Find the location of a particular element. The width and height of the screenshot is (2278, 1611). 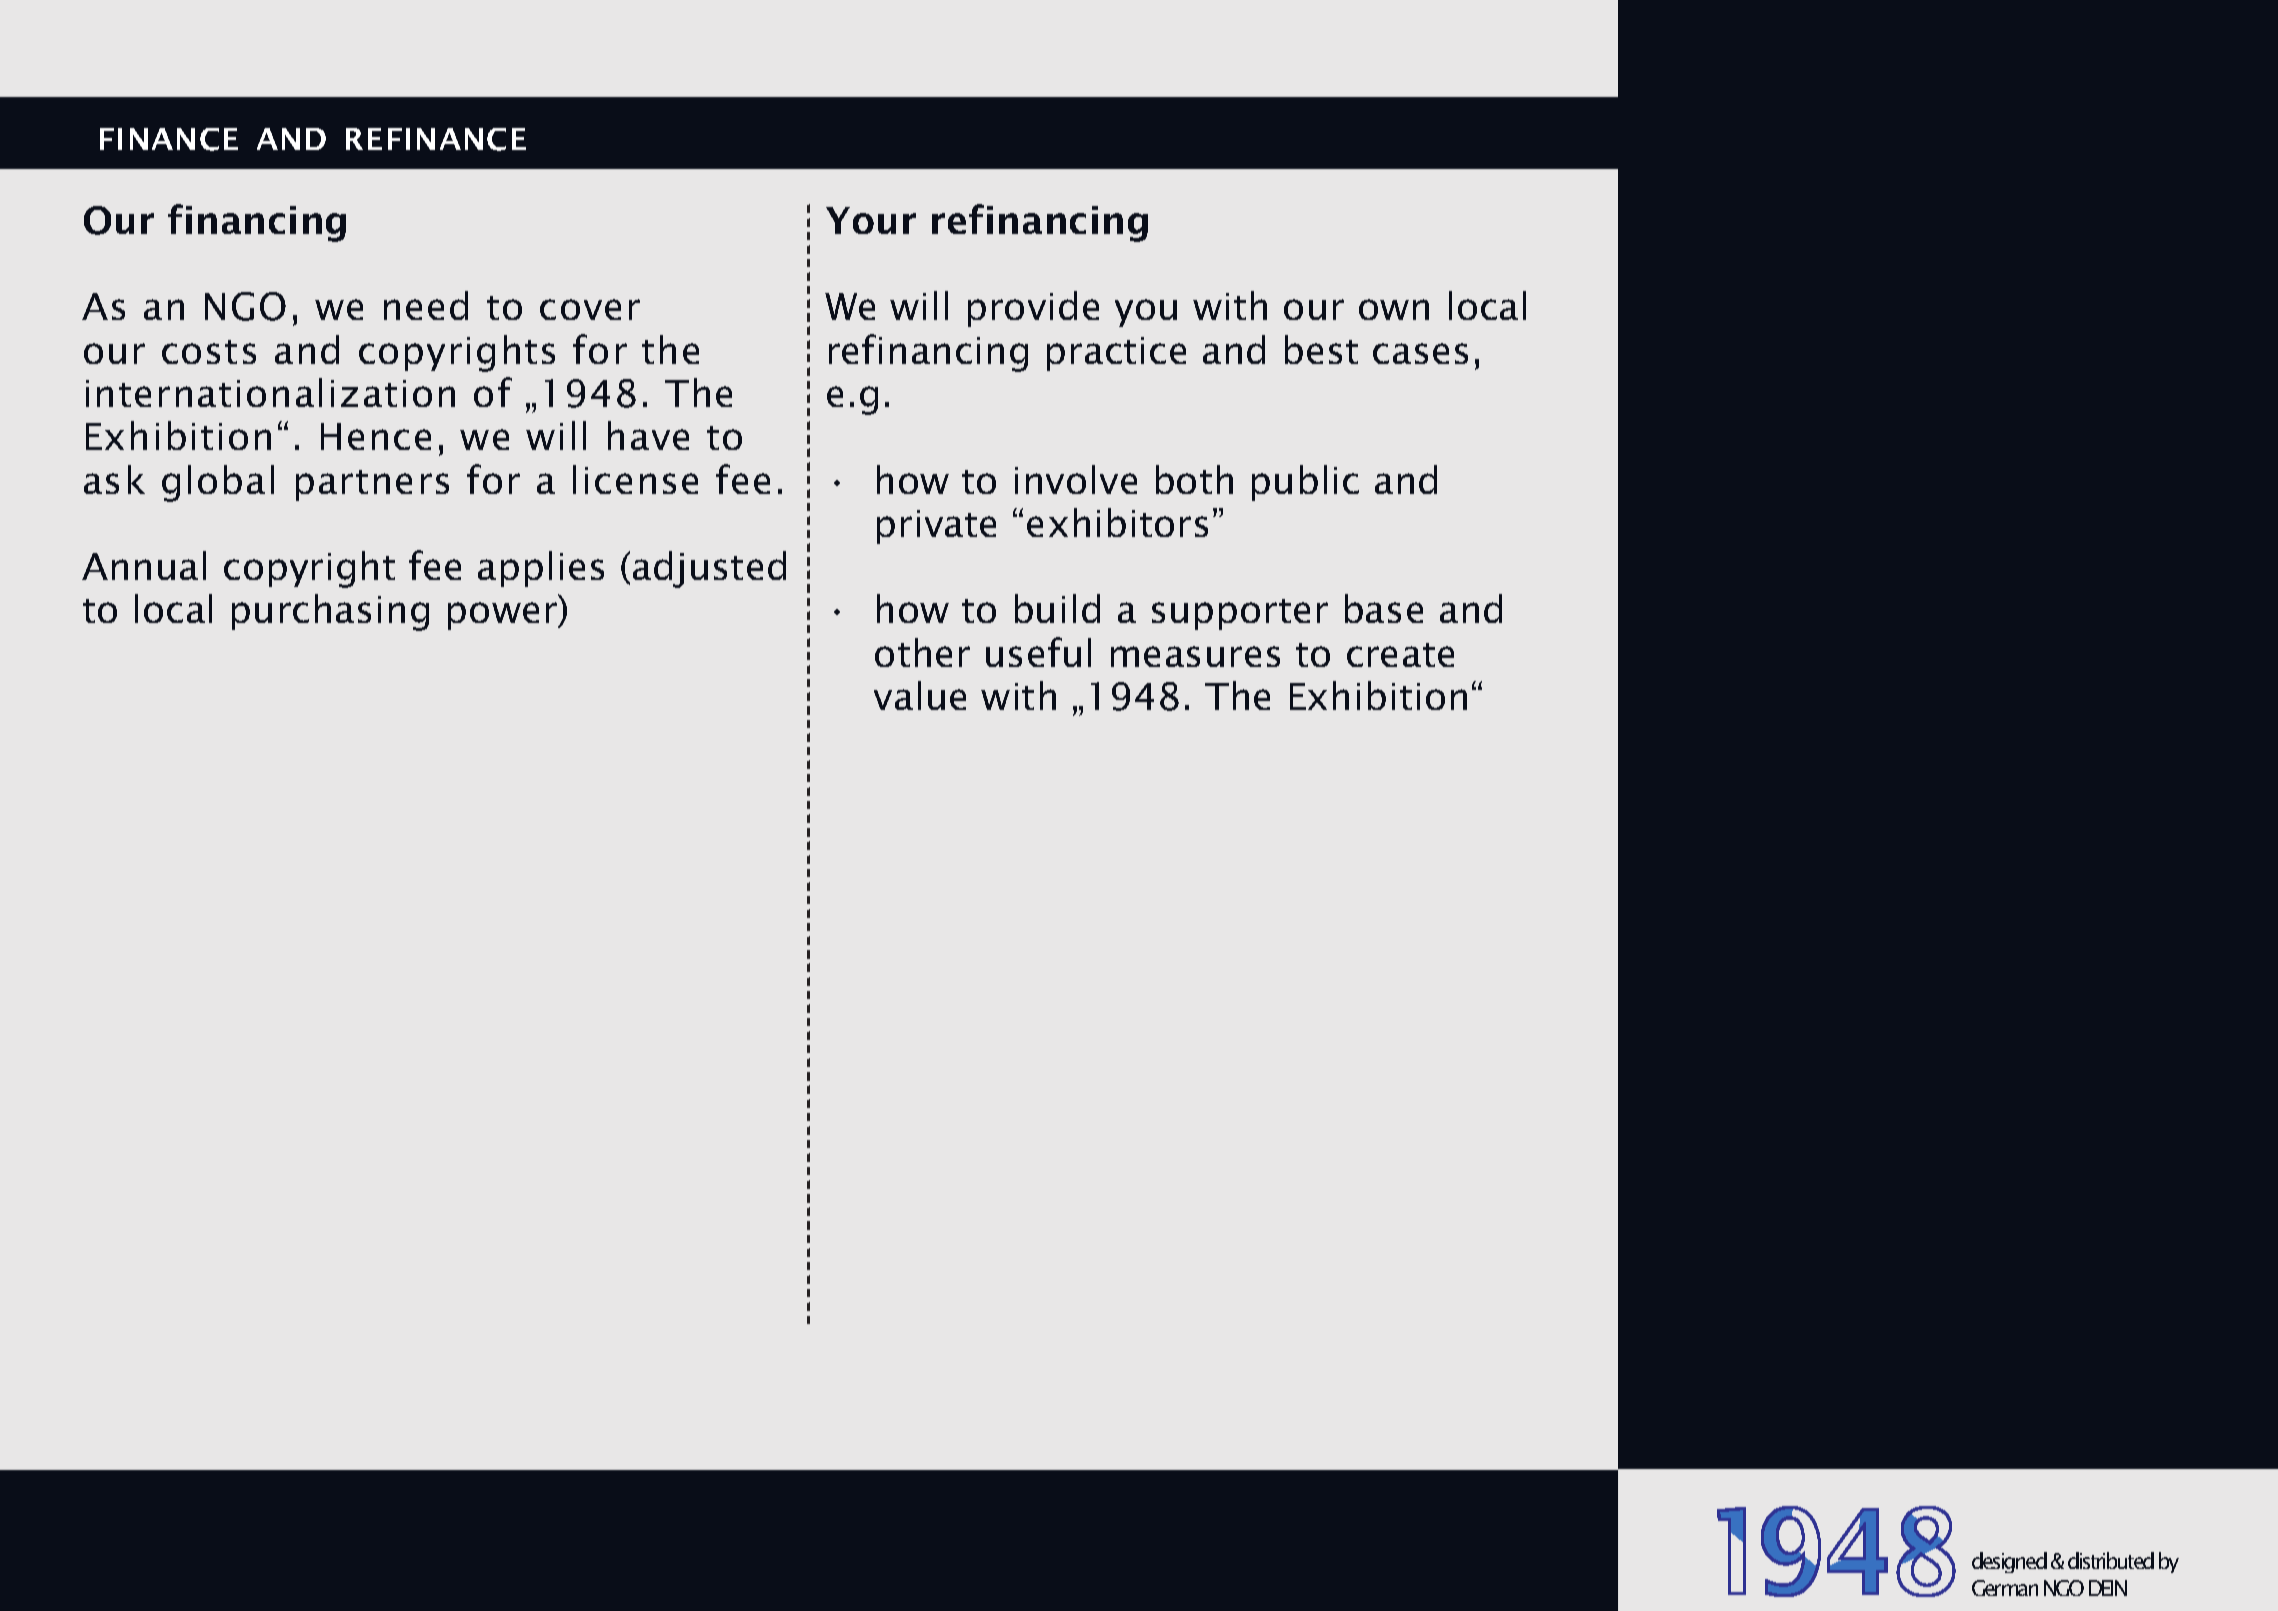

measures is located at coordinates (1195, 656).
